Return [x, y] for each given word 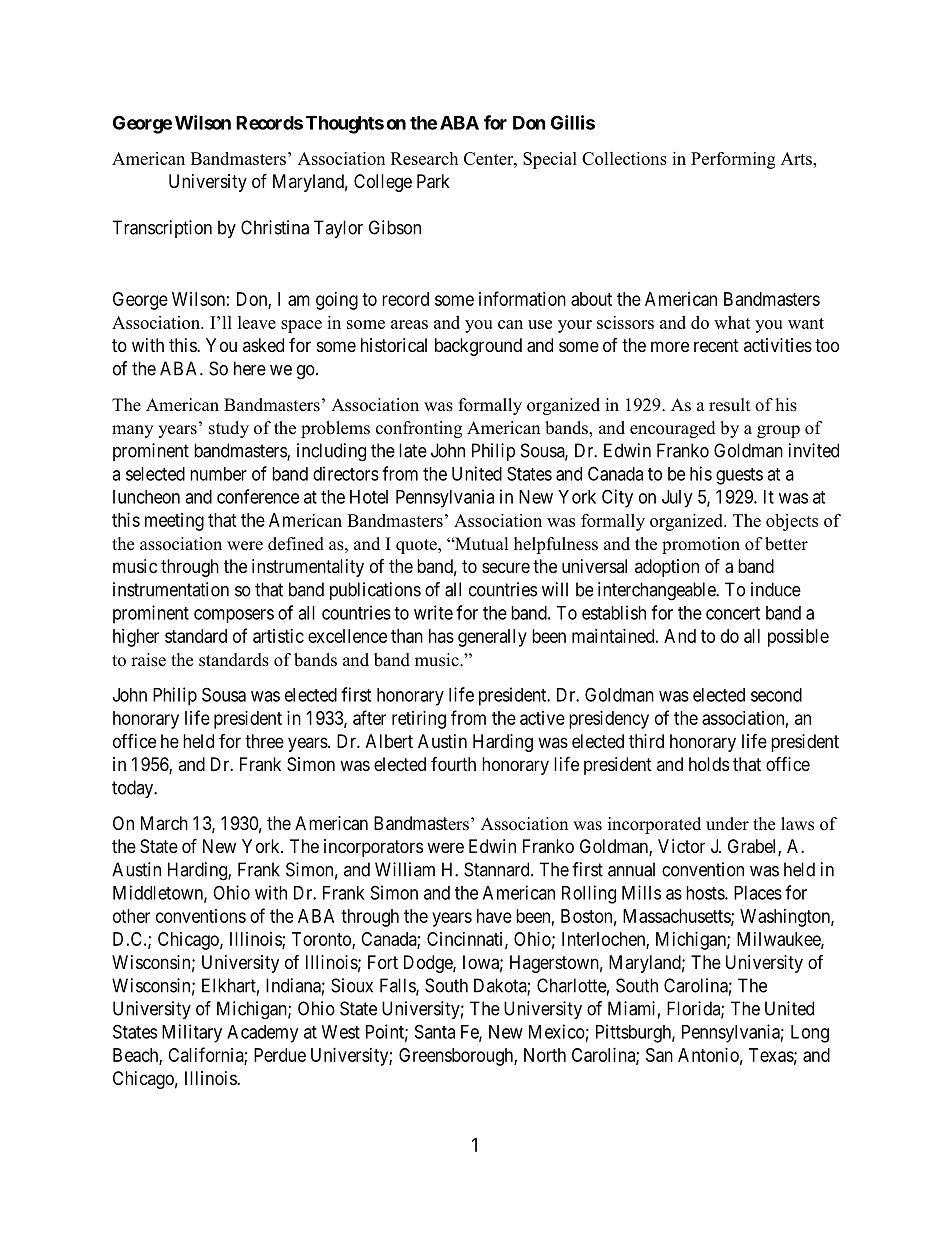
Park [433, 181]
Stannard [498, 869]
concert [733, 613]
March [164, 823]
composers [234, 616]
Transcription [162, 229]
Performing [733, 160]
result [729, 405]
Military [192, 1033]
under [727, 824]
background [478, 347]
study [229, 429]
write [433, 612]
